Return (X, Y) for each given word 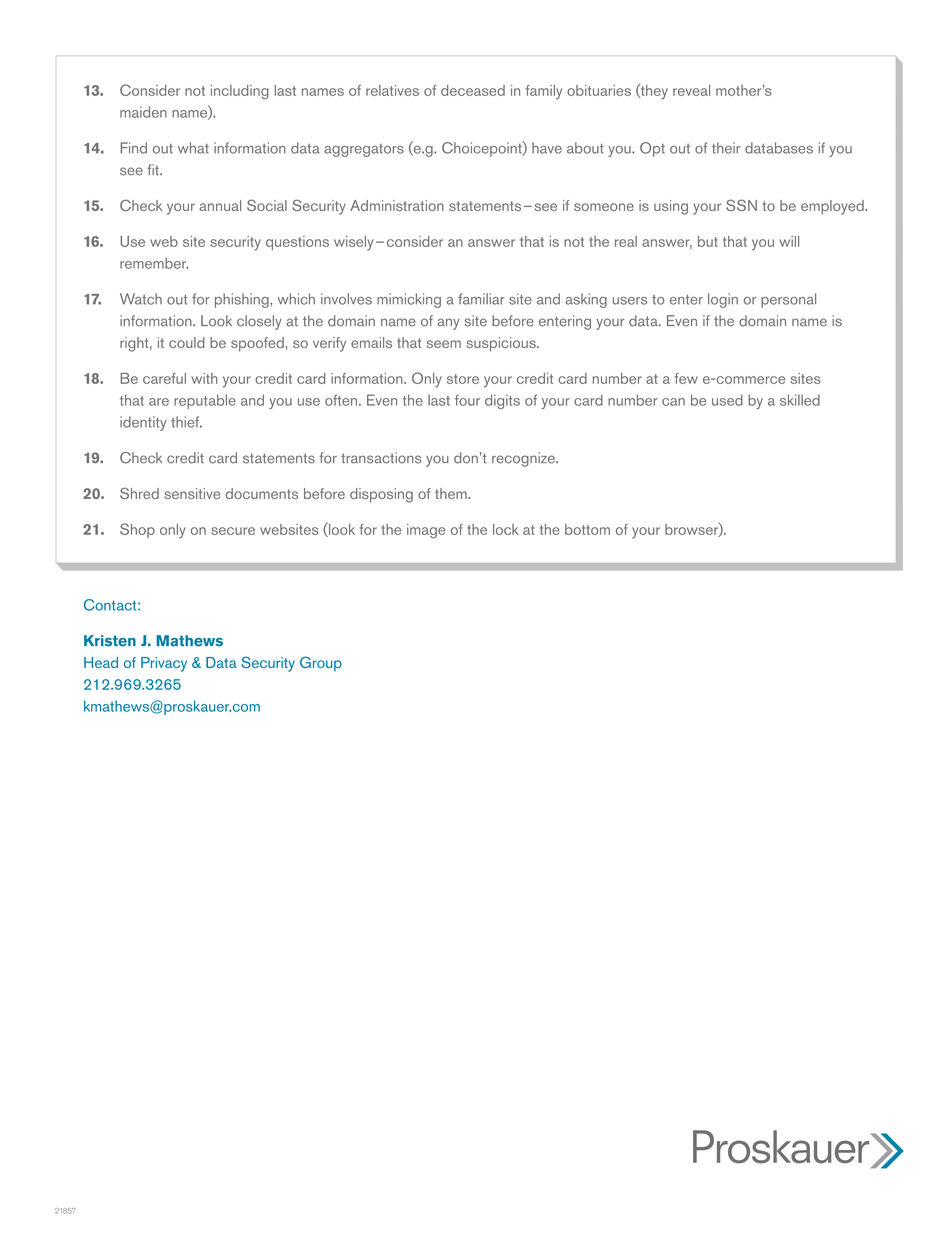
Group (321, 664)
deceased (473, 90)
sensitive (192, 493)
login (723, 300)
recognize (524, 459)
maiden (143, 112)
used (727, 400)
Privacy (164, 664)
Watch (141, 299)
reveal (691, 90)
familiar (481, 299)
